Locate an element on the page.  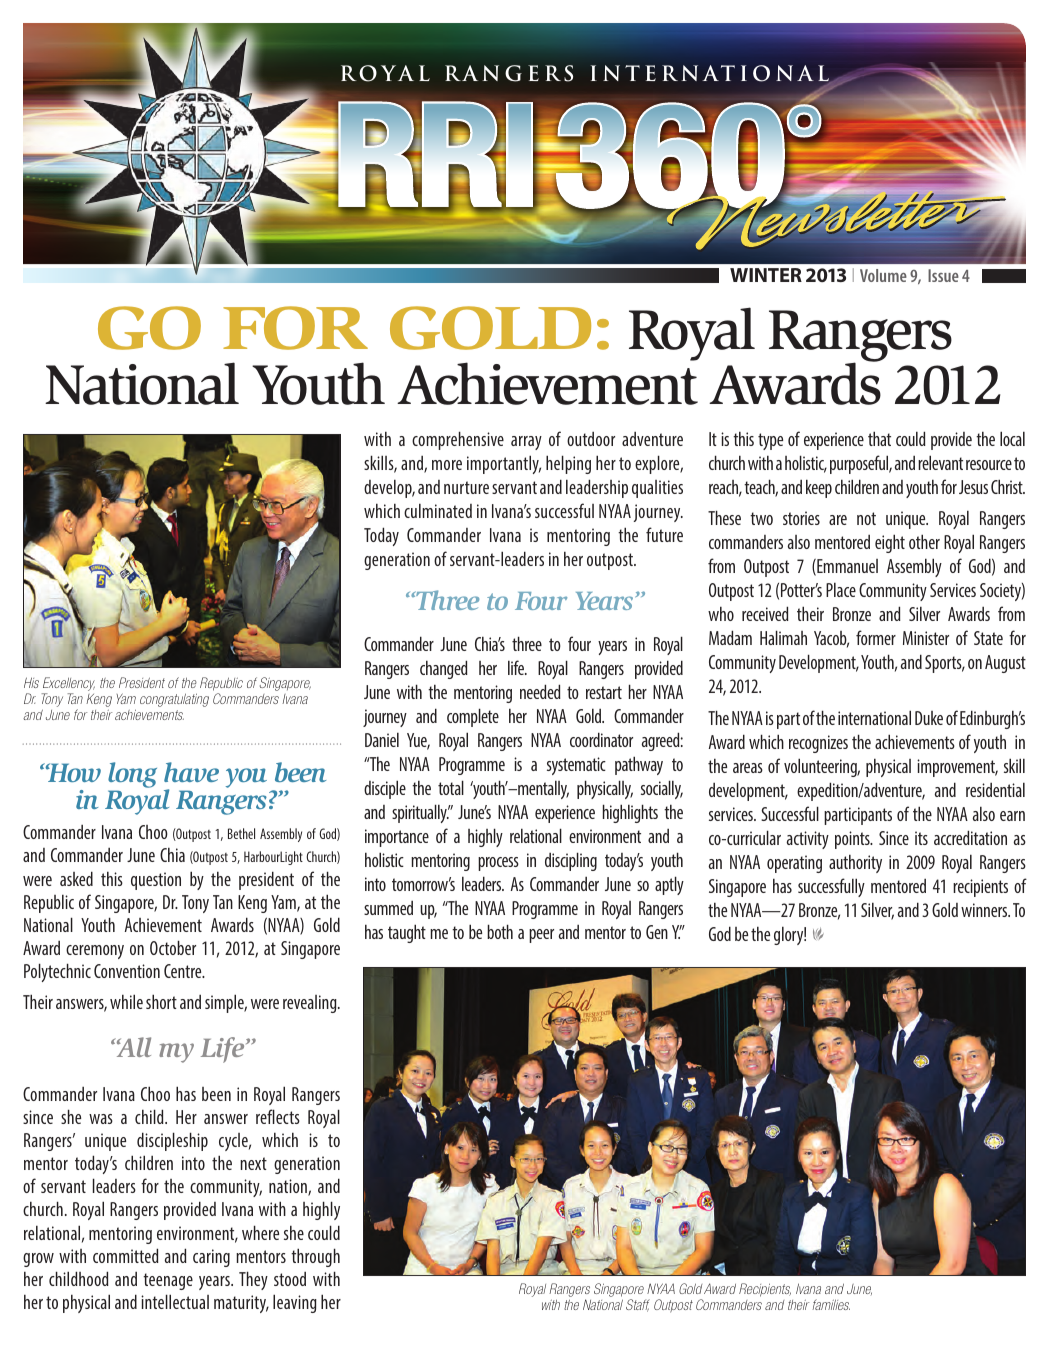
Volume is located at coordinates (883, 275).
